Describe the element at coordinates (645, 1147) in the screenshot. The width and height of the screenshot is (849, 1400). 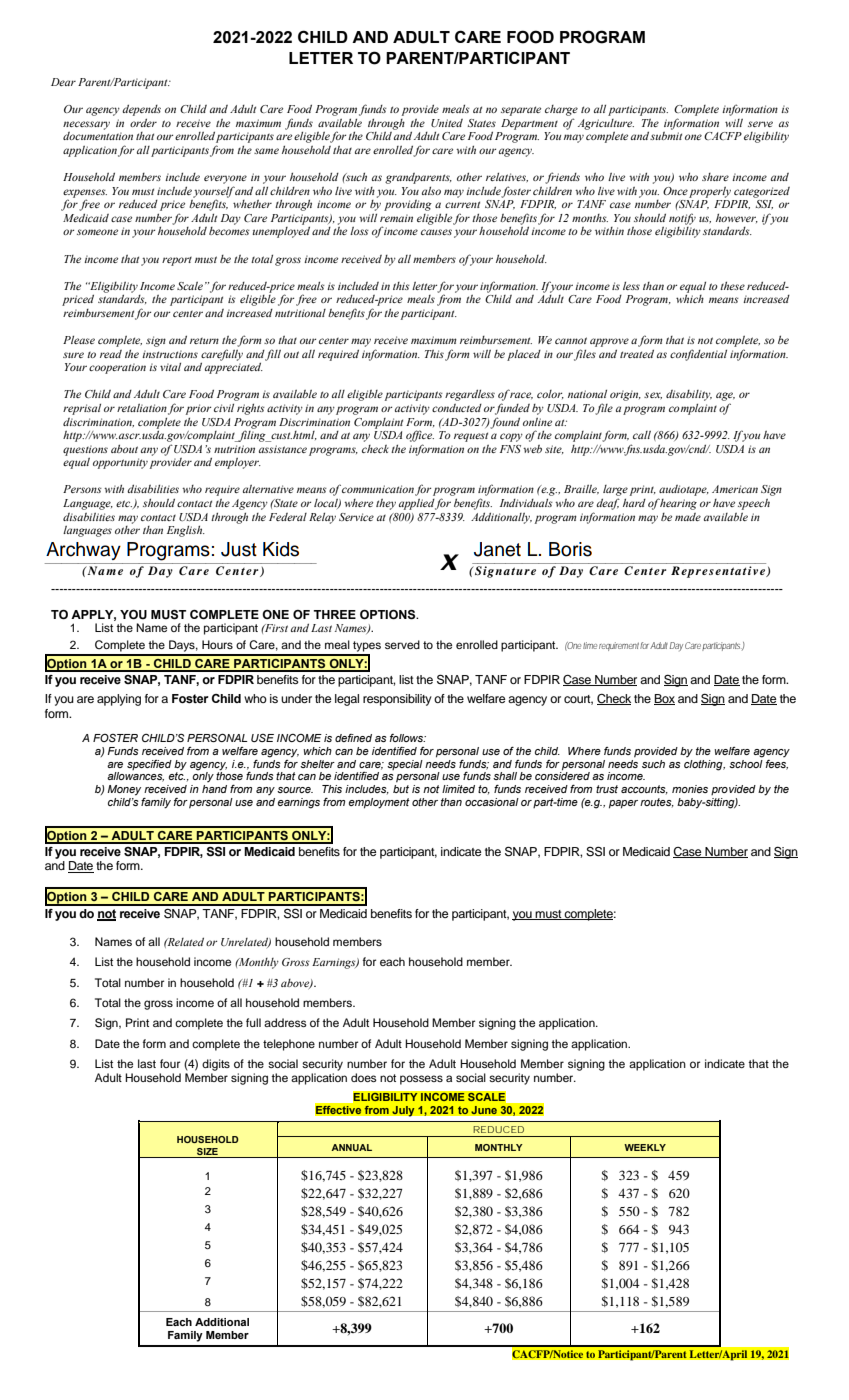
I see `WEEKLY` at that location.
